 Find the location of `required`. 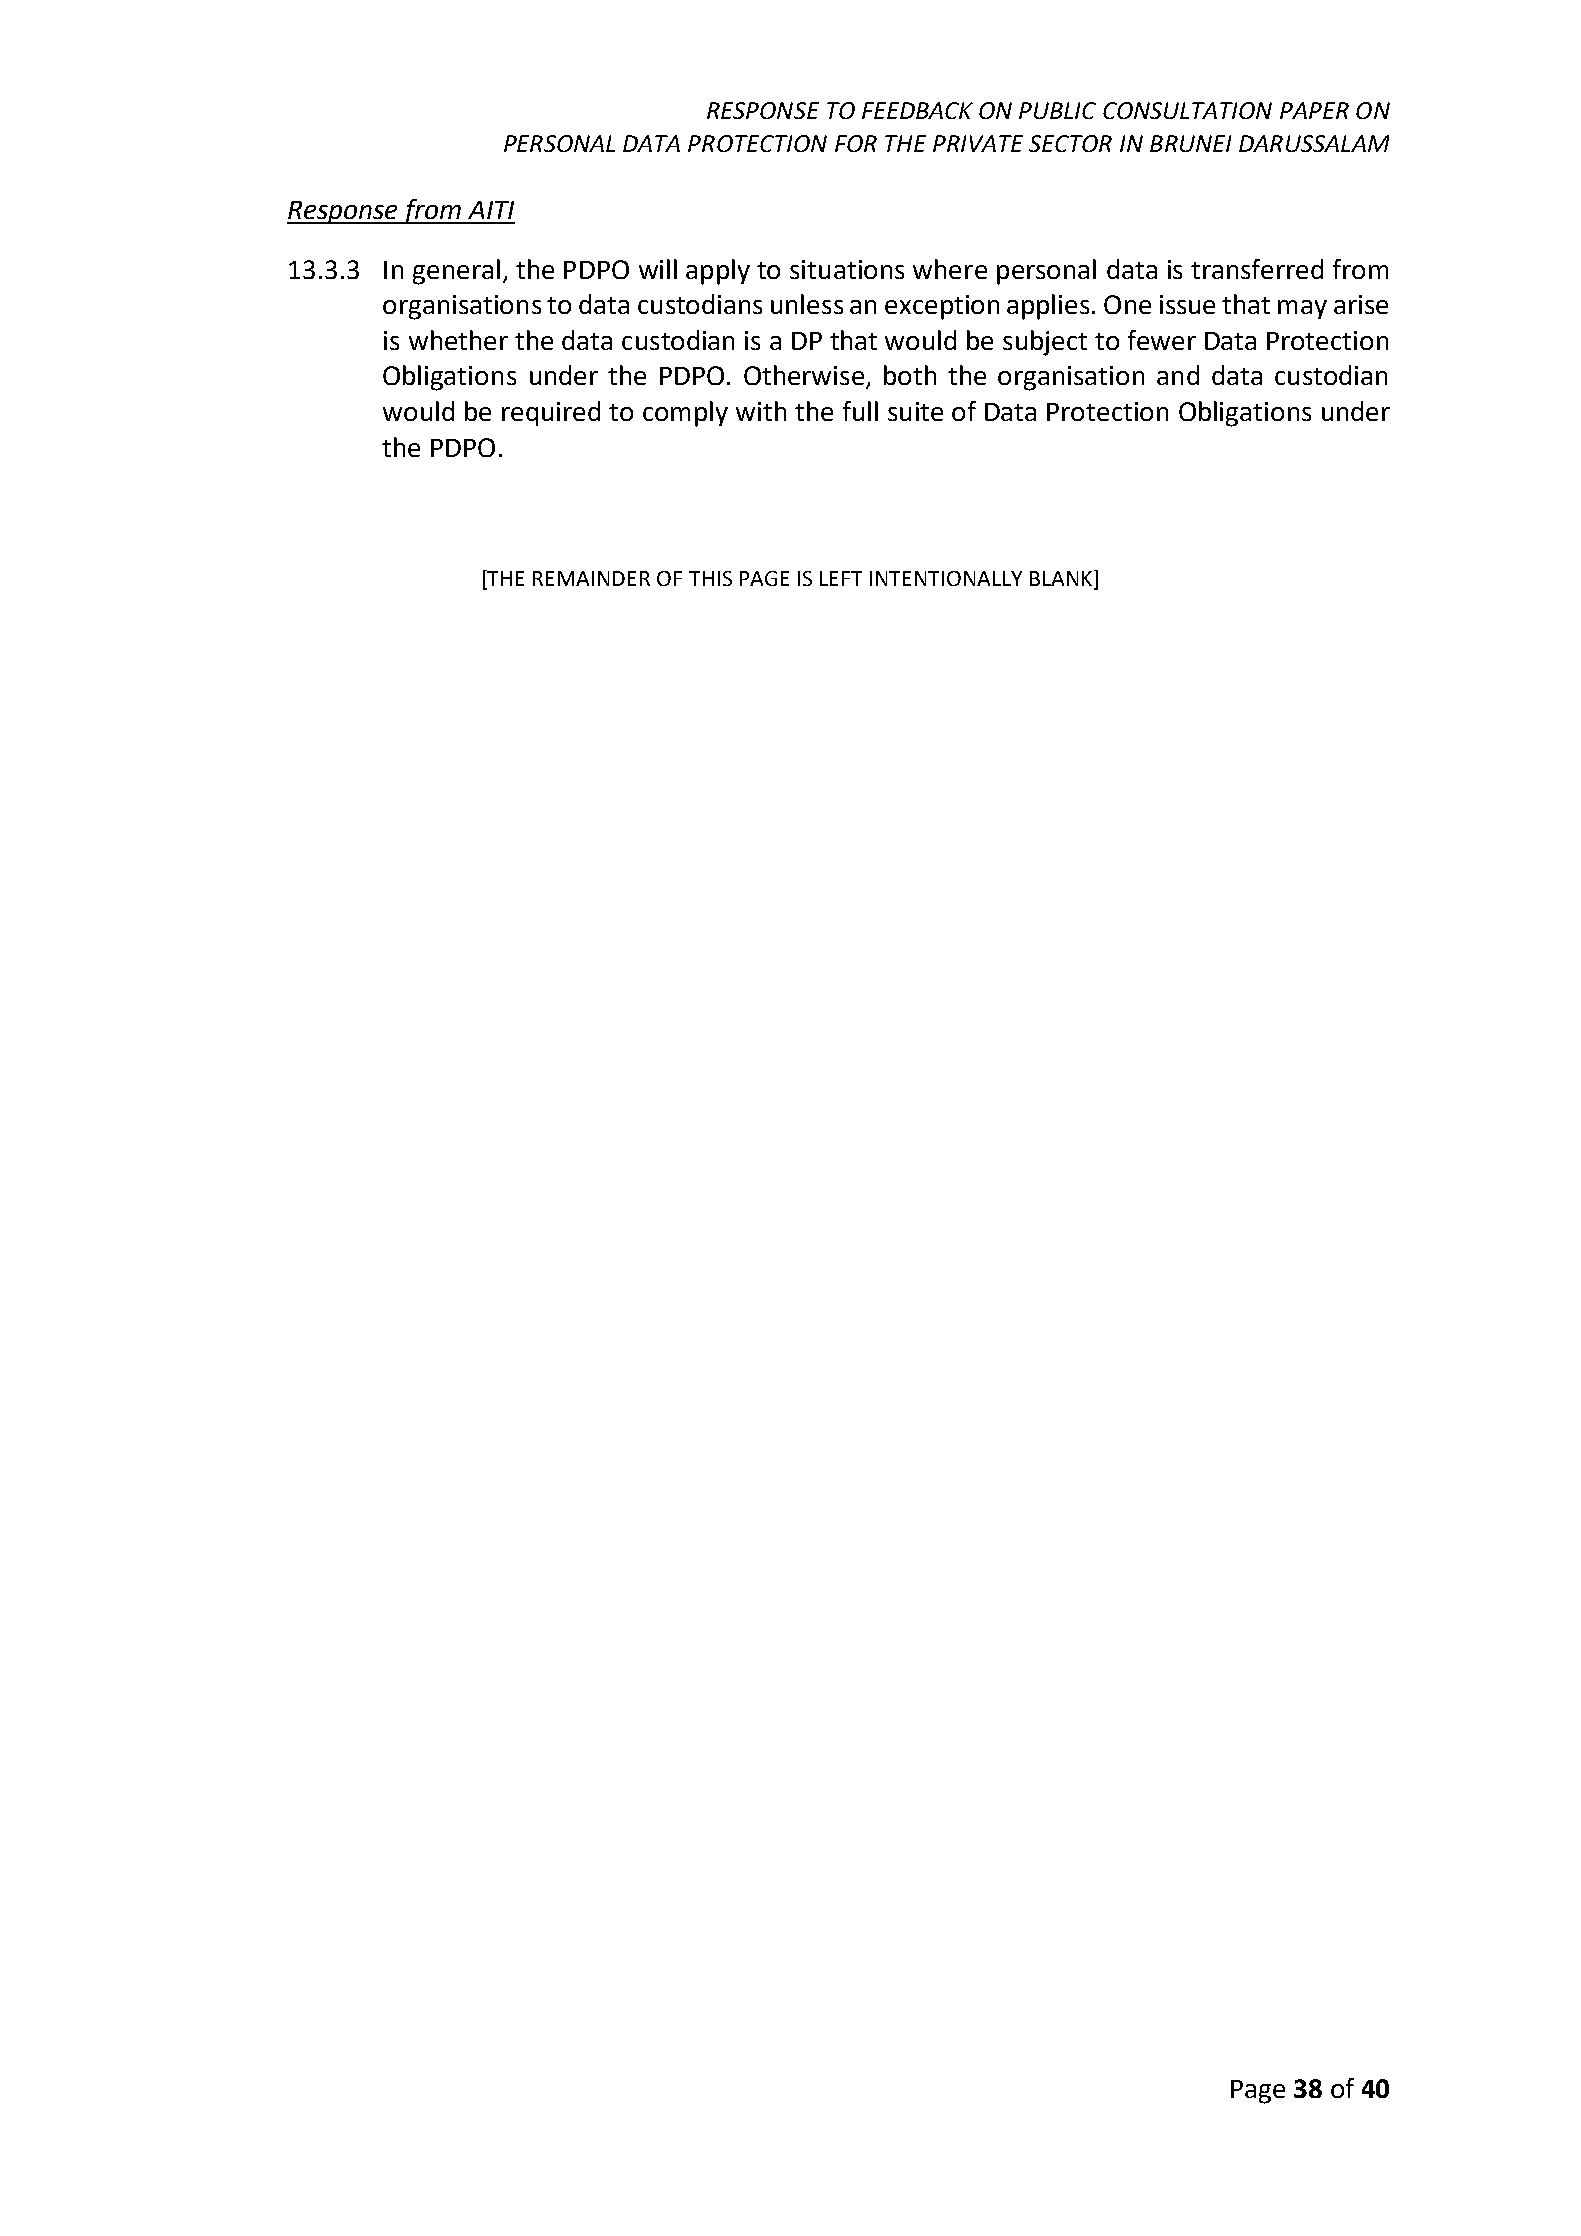

required is located at coordinates (551, 413).
